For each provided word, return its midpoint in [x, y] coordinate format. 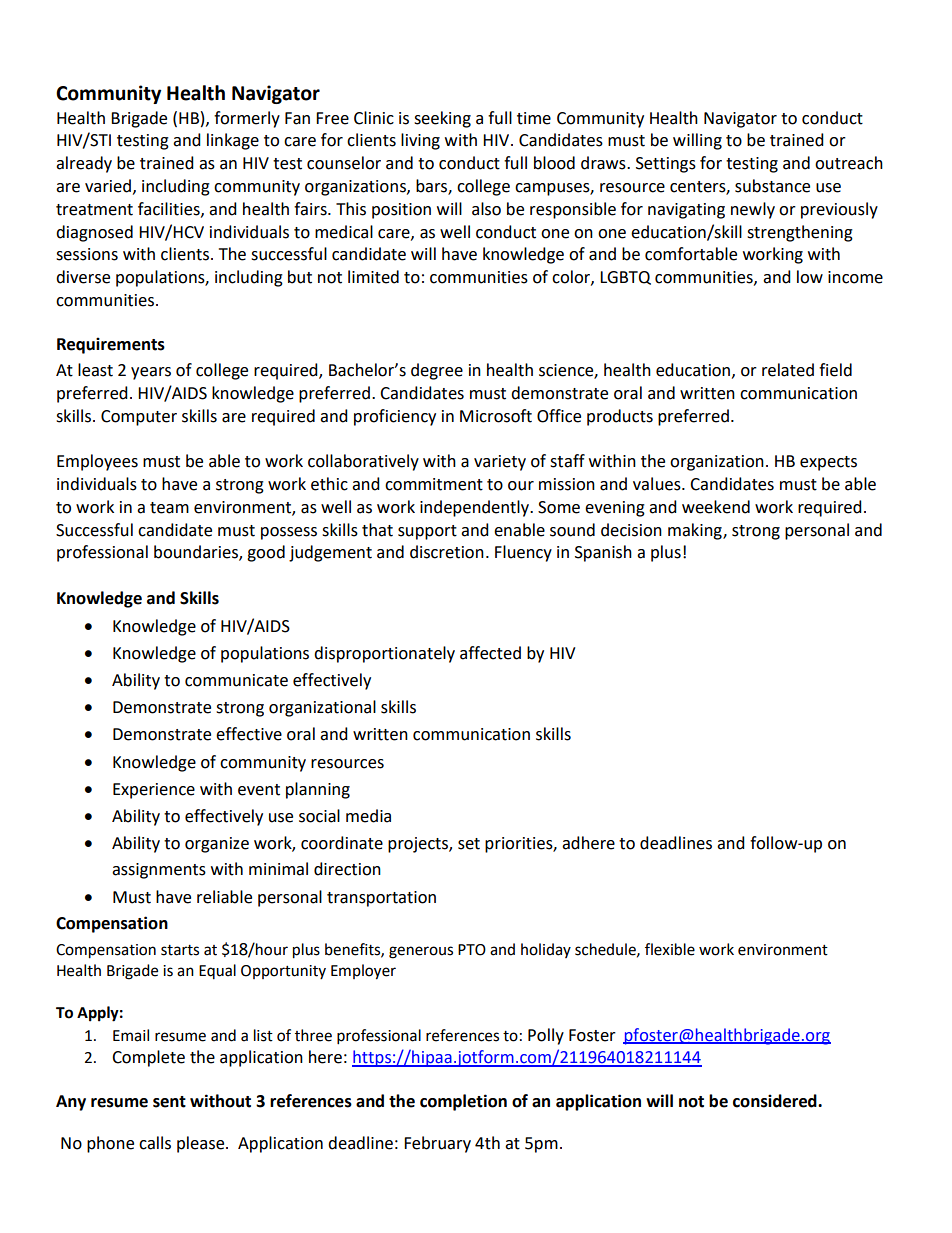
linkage [233, 141]
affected [490, 653]
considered [776, 1101]
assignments [159, 871]
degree [437, 371]
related [788, 370]
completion [463, 1102]
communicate [236, 680]
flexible [670, 949]
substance [772, 186]
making [696, 531]
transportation [381, 899]
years [151, 373]
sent [169, 1102]
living [420, 141]
